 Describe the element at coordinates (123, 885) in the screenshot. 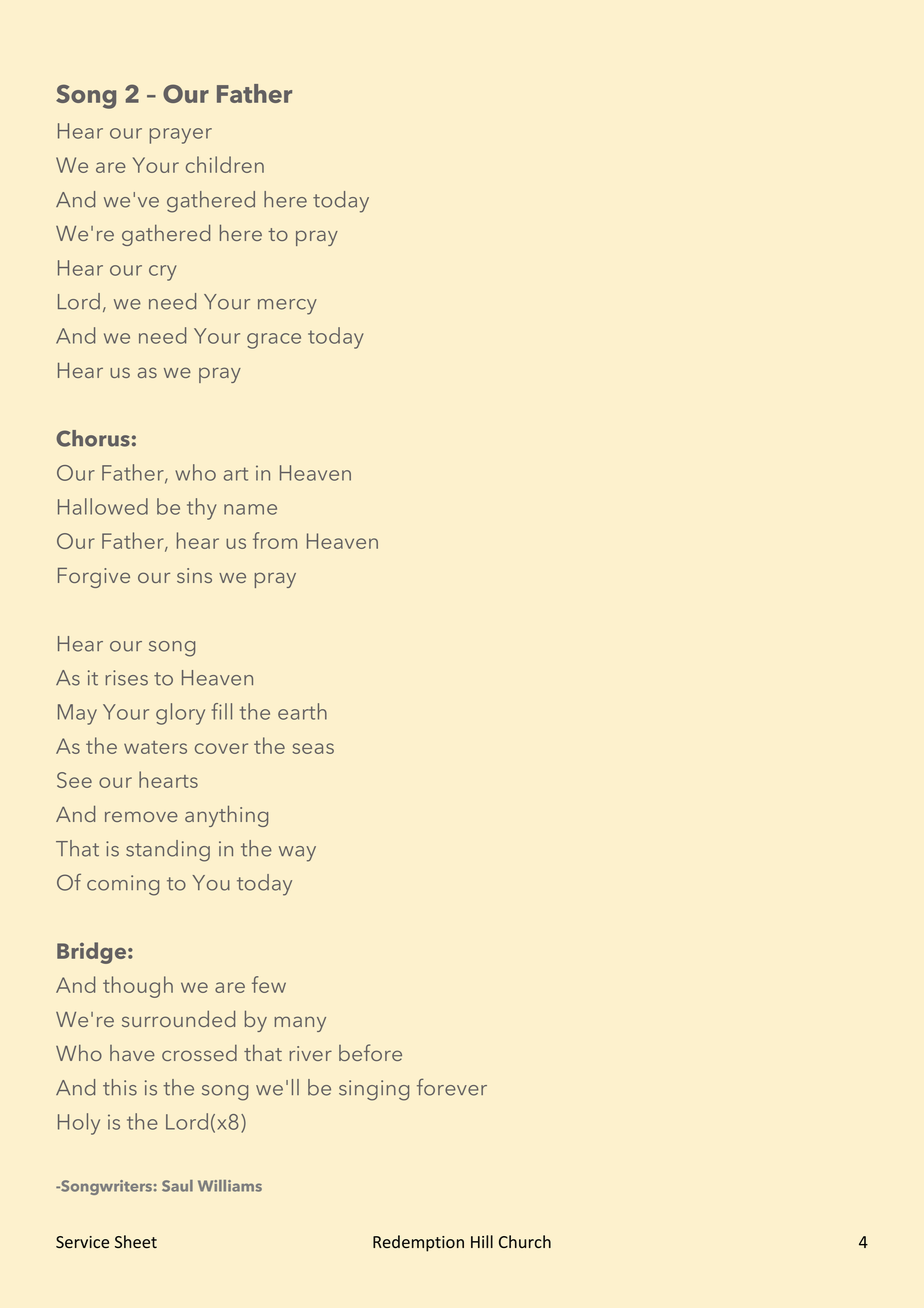

I see `coming` at that location.
